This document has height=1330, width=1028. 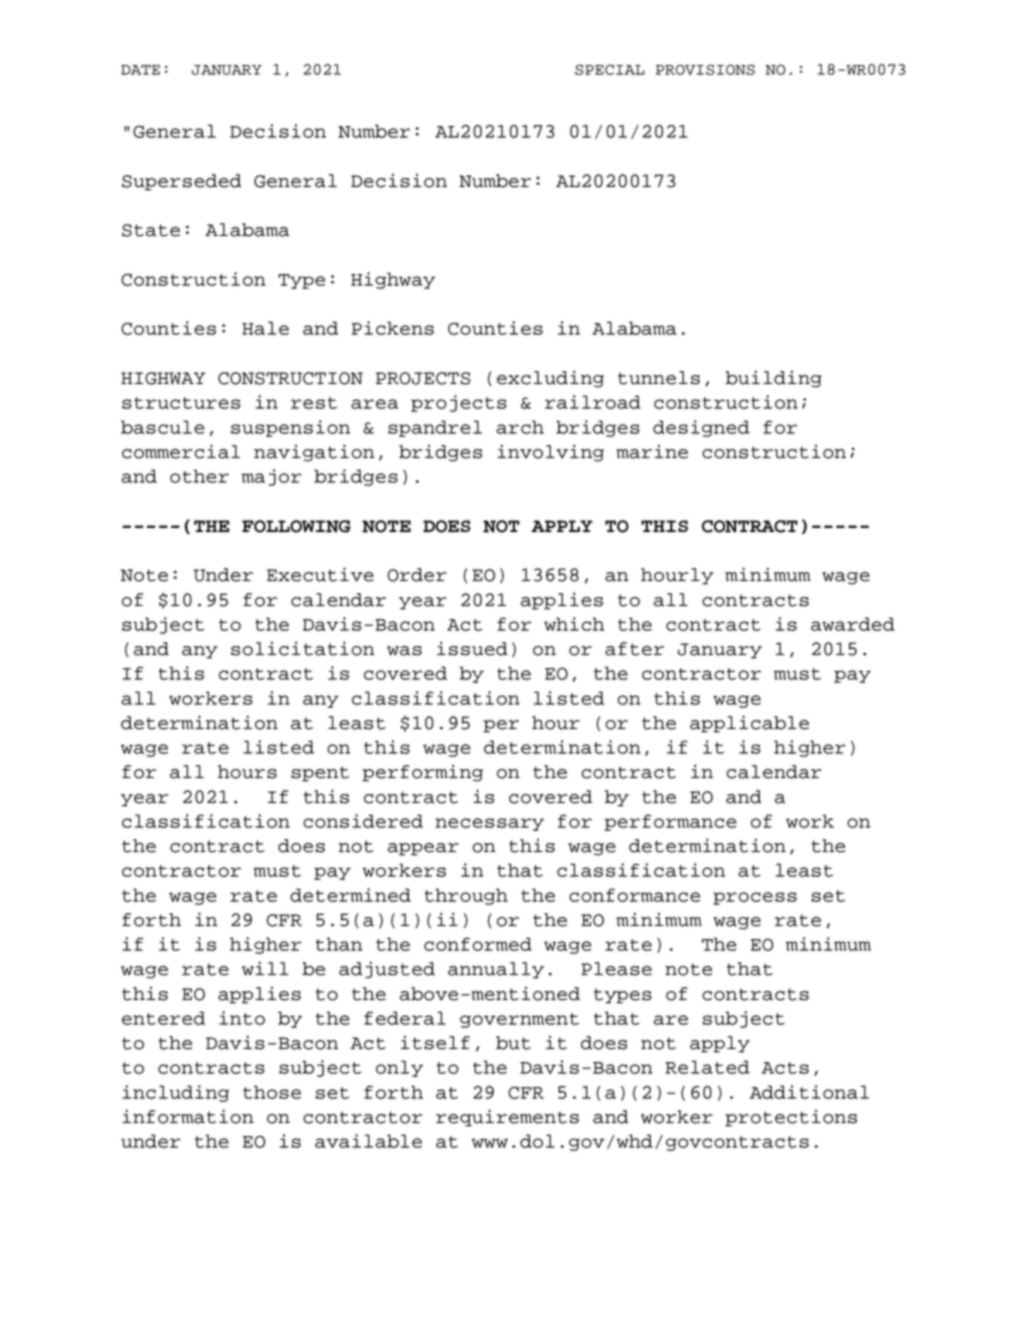 What do you see at coordinates (272, 1092) in the document?
I see `those` at bounding box center [272, 1092].
